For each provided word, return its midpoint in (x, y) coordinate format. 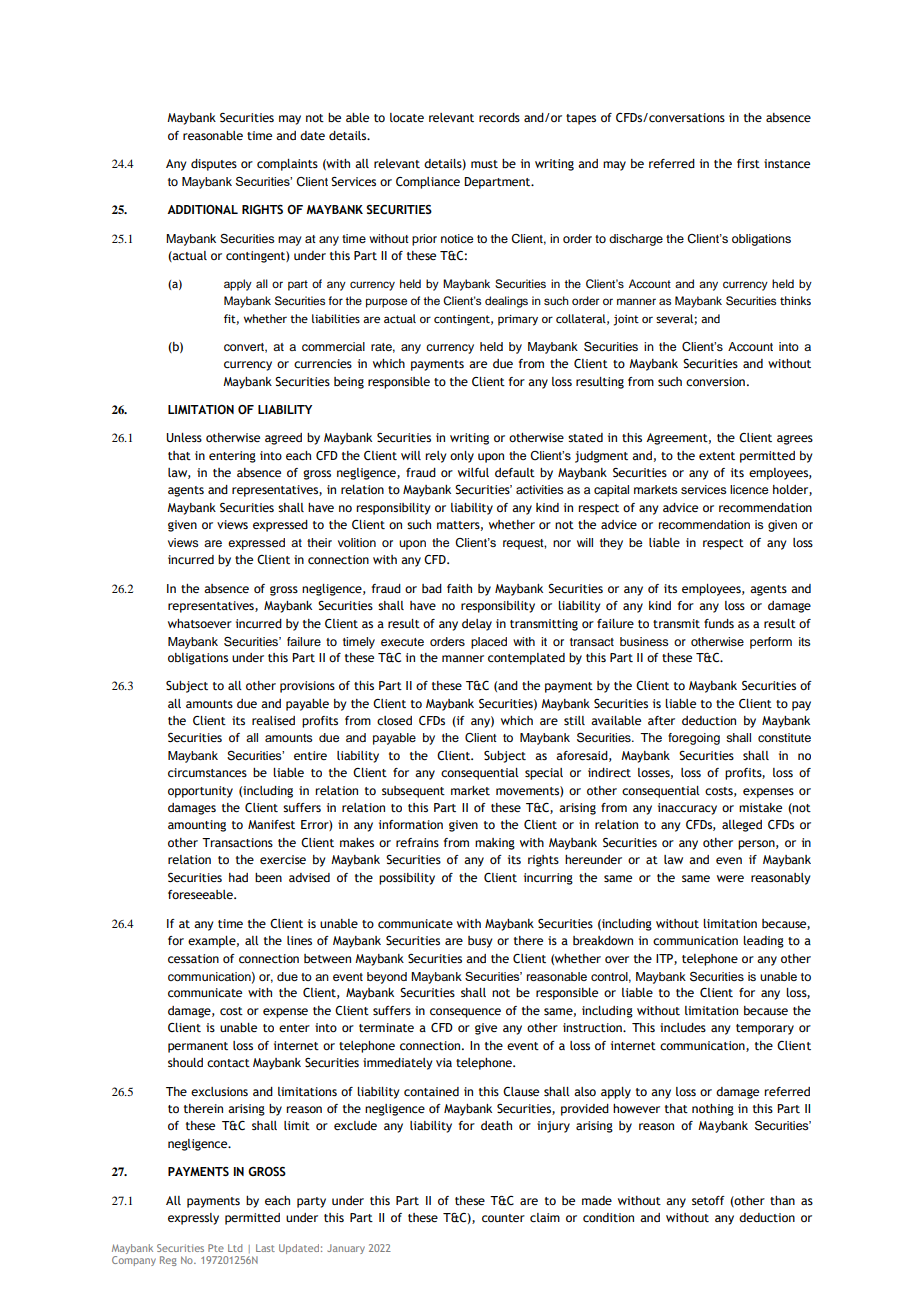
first (748, 163)
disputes (214, 165)
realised (273, 720)
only (462, 457)
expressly (193, 1219)
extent (717, 456)
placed (489, 643)
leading (763, 942)
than (782, 1200)
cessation (193, 958)
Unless (184, 437)
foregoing (694, 739)
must (484, 164)
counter (503, 1218)
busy (480, 942)
